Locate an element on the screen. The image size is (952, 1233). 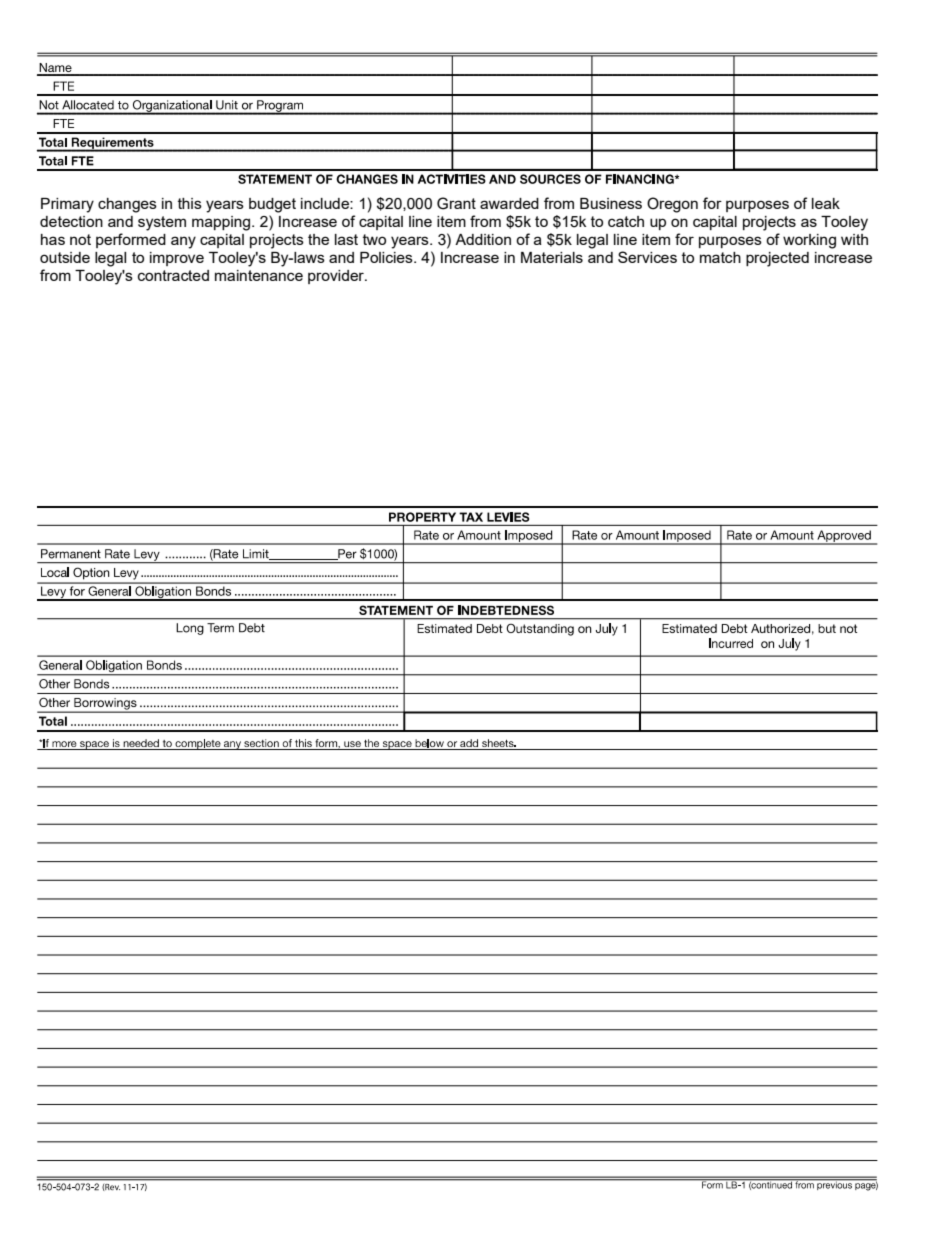
provider is located at coordinates (337, 277).
